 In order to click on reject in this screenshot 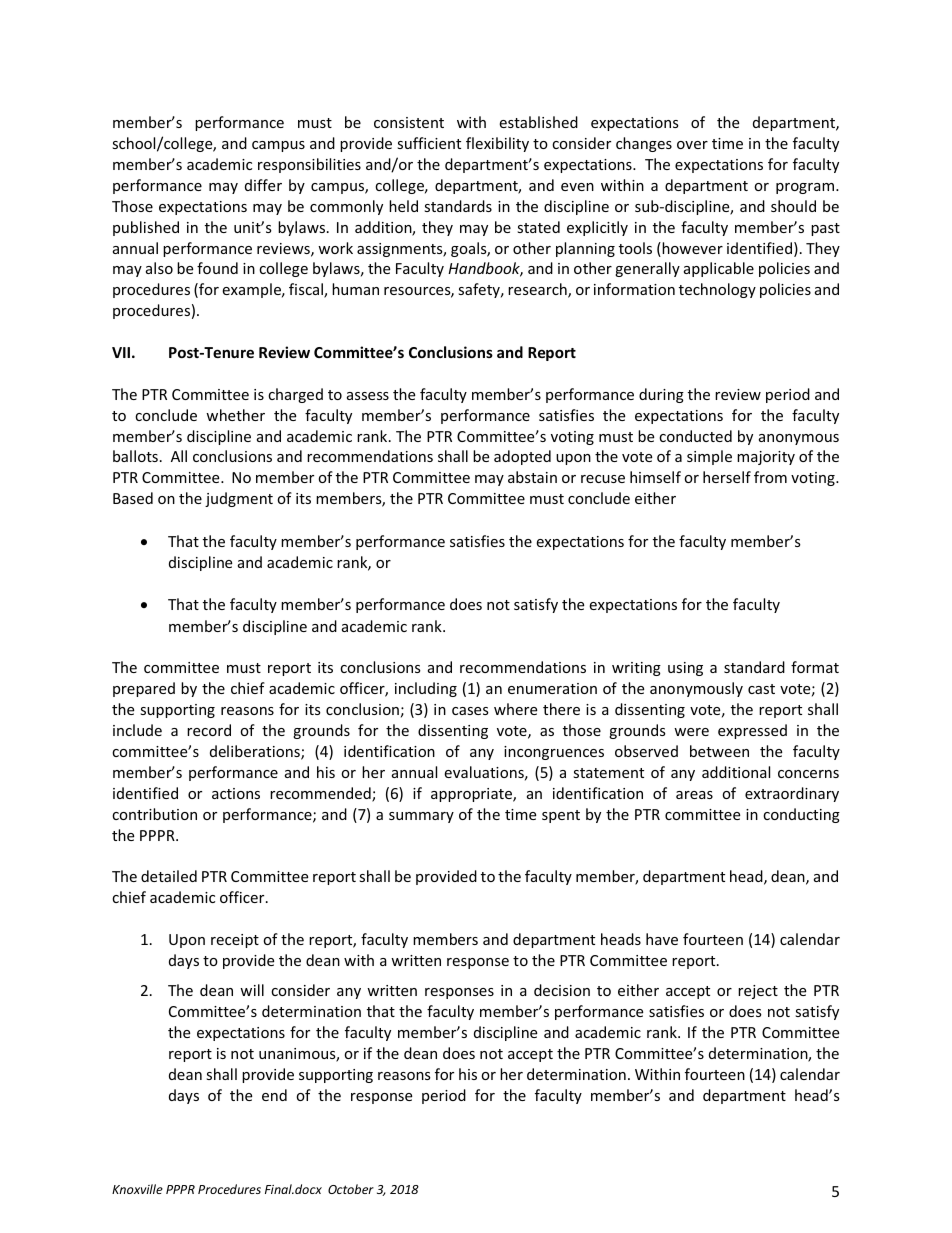, I will do `click(758, 992)`.
